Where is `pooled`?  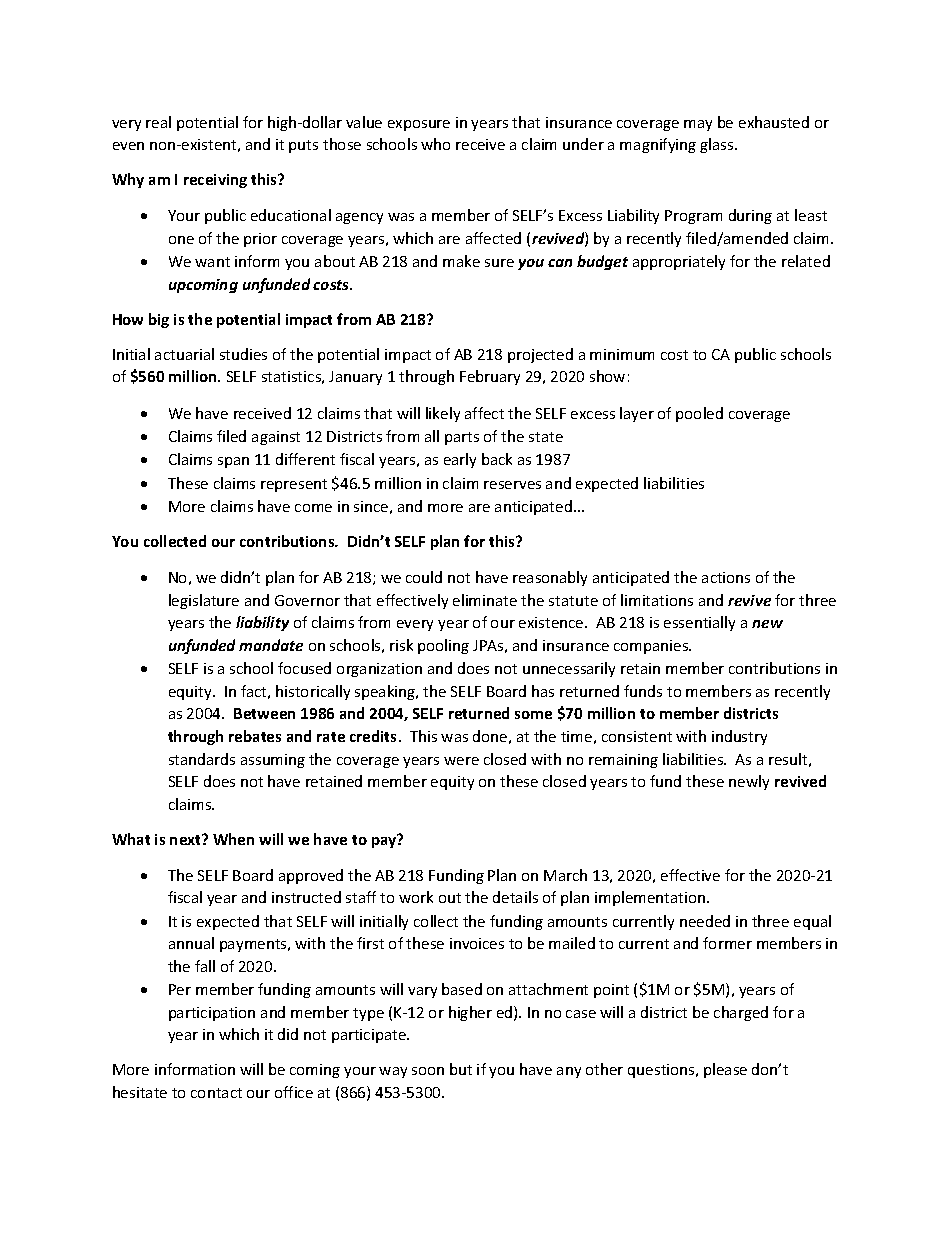 pooled is located at coordinates (699, 414).
